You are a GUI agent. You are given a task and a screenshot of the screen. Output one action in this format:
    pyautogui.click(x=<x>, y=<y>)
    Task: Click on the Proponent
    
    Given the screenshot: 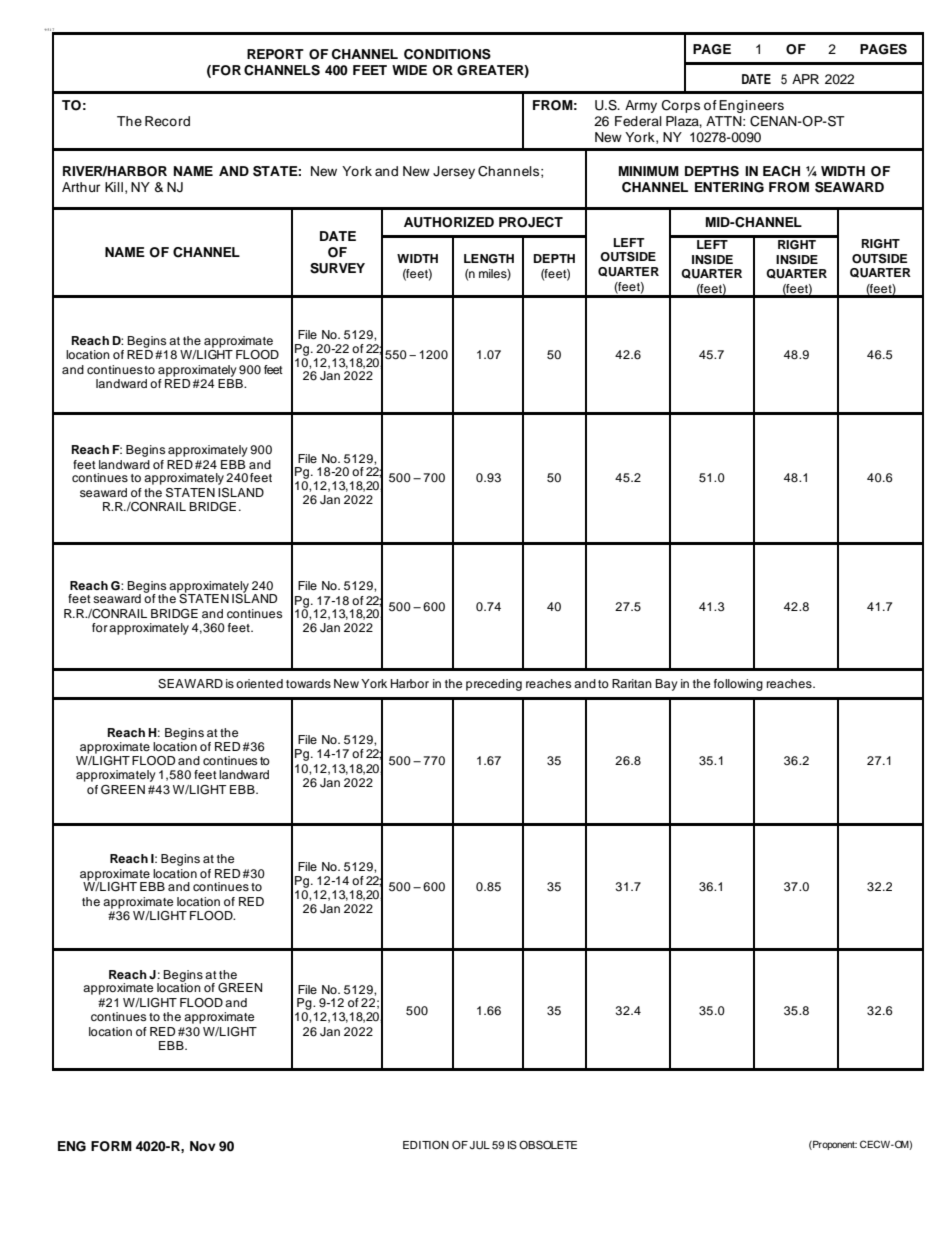 What is the action you would take?
    pyautogui.click(x=834, y=1145)
